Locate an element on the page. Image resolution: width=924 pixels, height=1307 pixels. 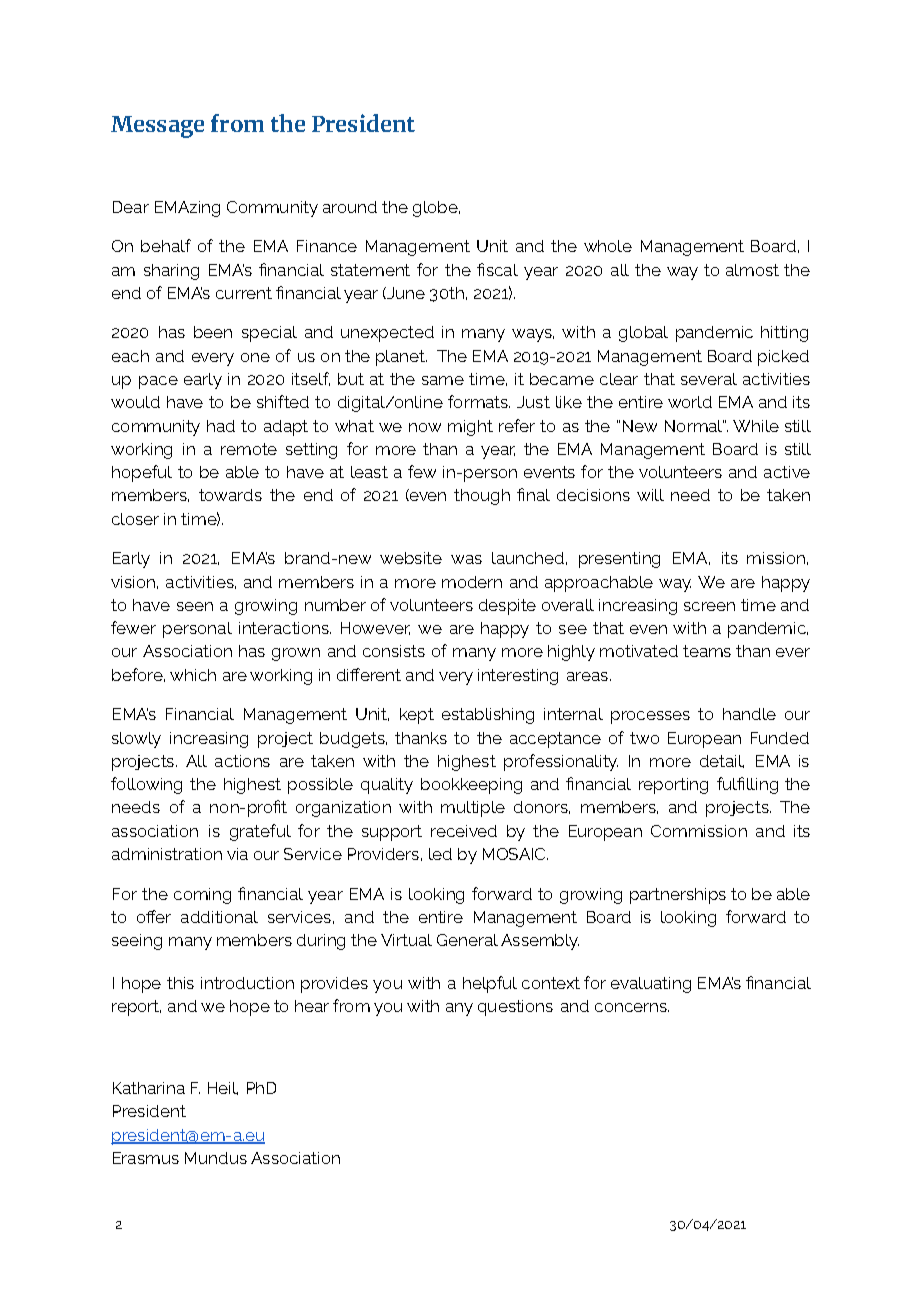
concerns is located at coordinates (632, 1007).
